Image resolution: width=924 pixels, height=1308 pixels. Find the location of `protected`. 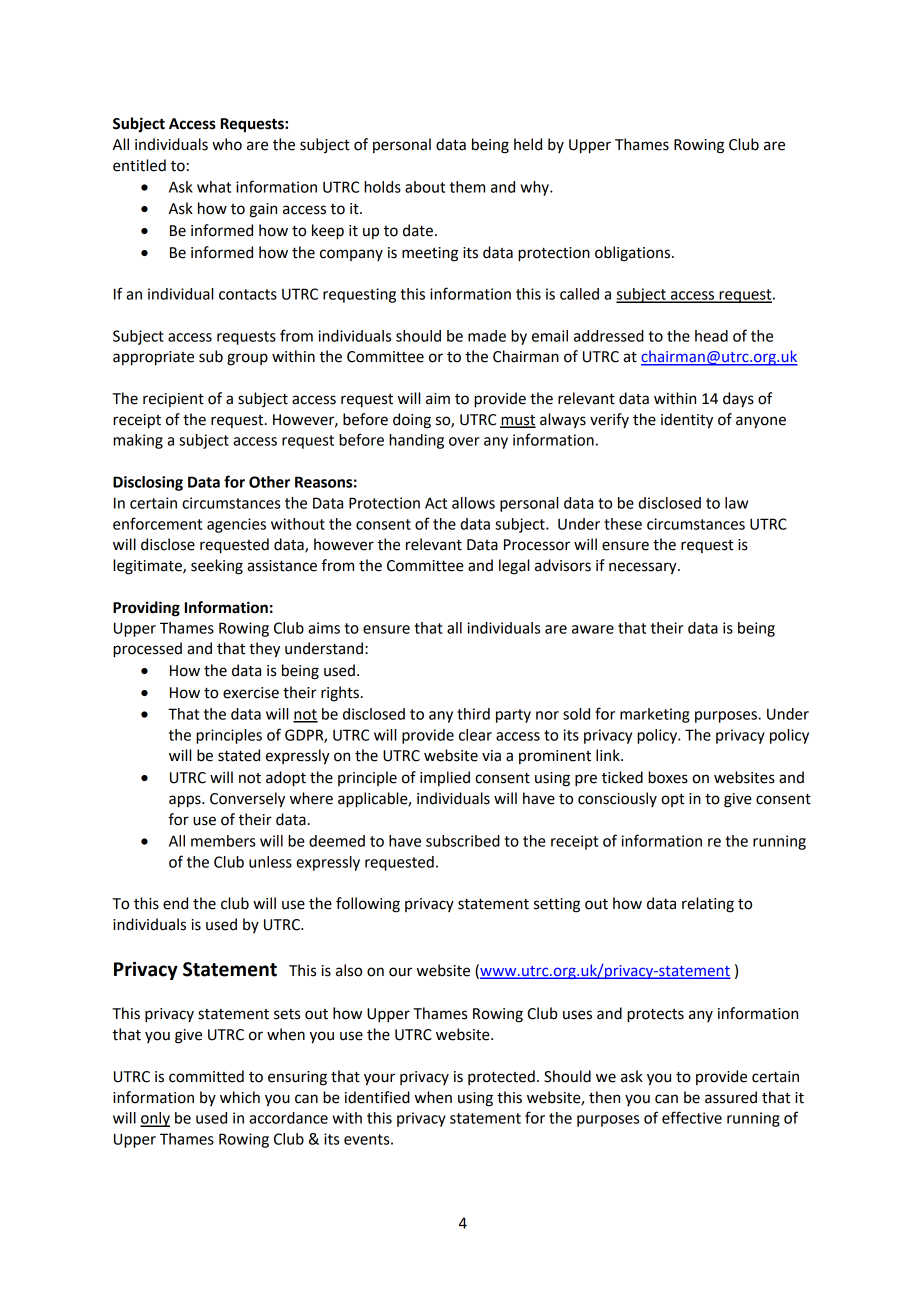

protected is located at coordinates (501, 1077).
